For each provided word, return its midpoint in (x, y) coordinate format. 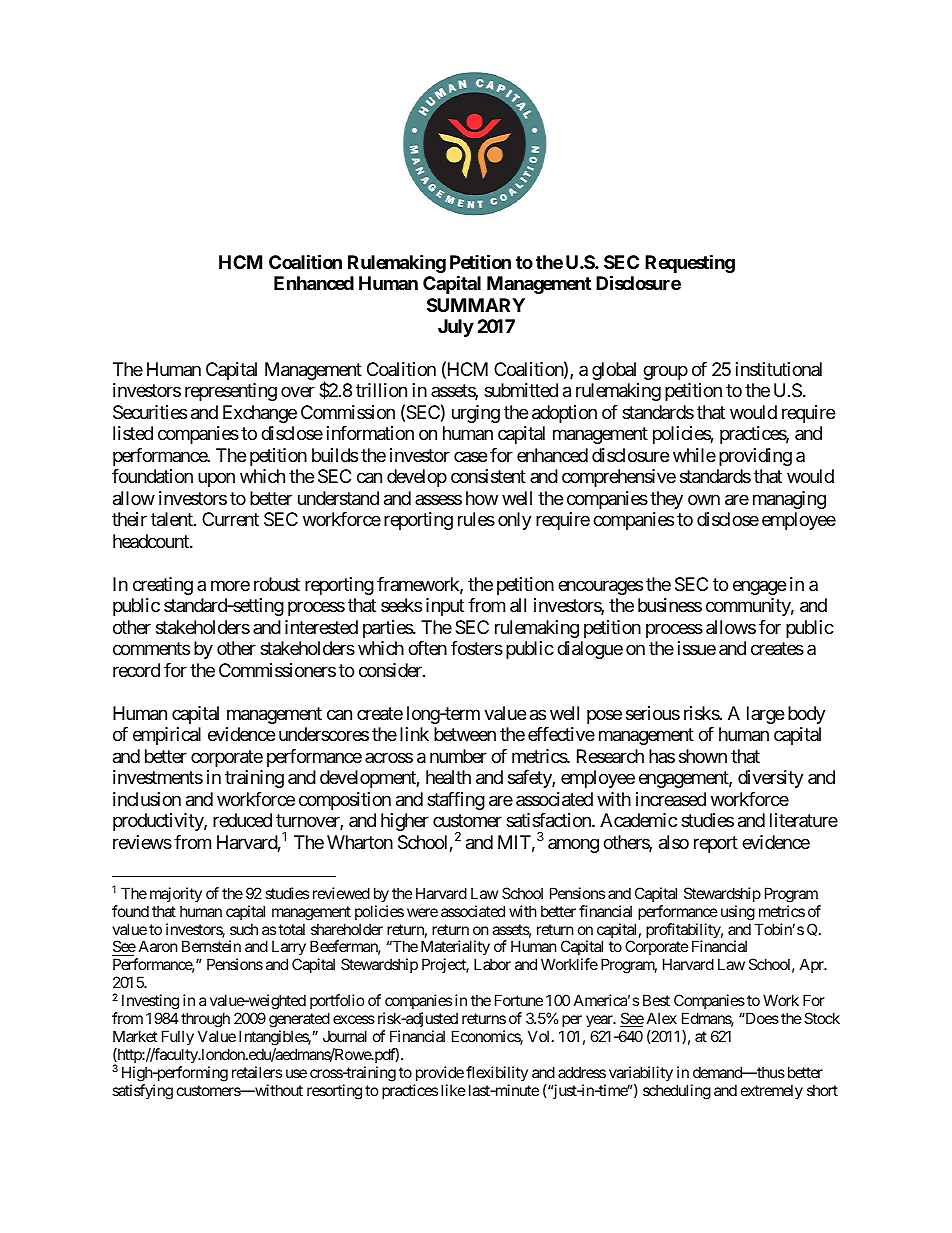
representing (231, 392)
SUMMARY (476, 305)
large (765, 715)
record (136, 670)
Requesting (690, 263)
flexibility (497, 1073)
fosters (477, 648)
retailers (257, 1072)
